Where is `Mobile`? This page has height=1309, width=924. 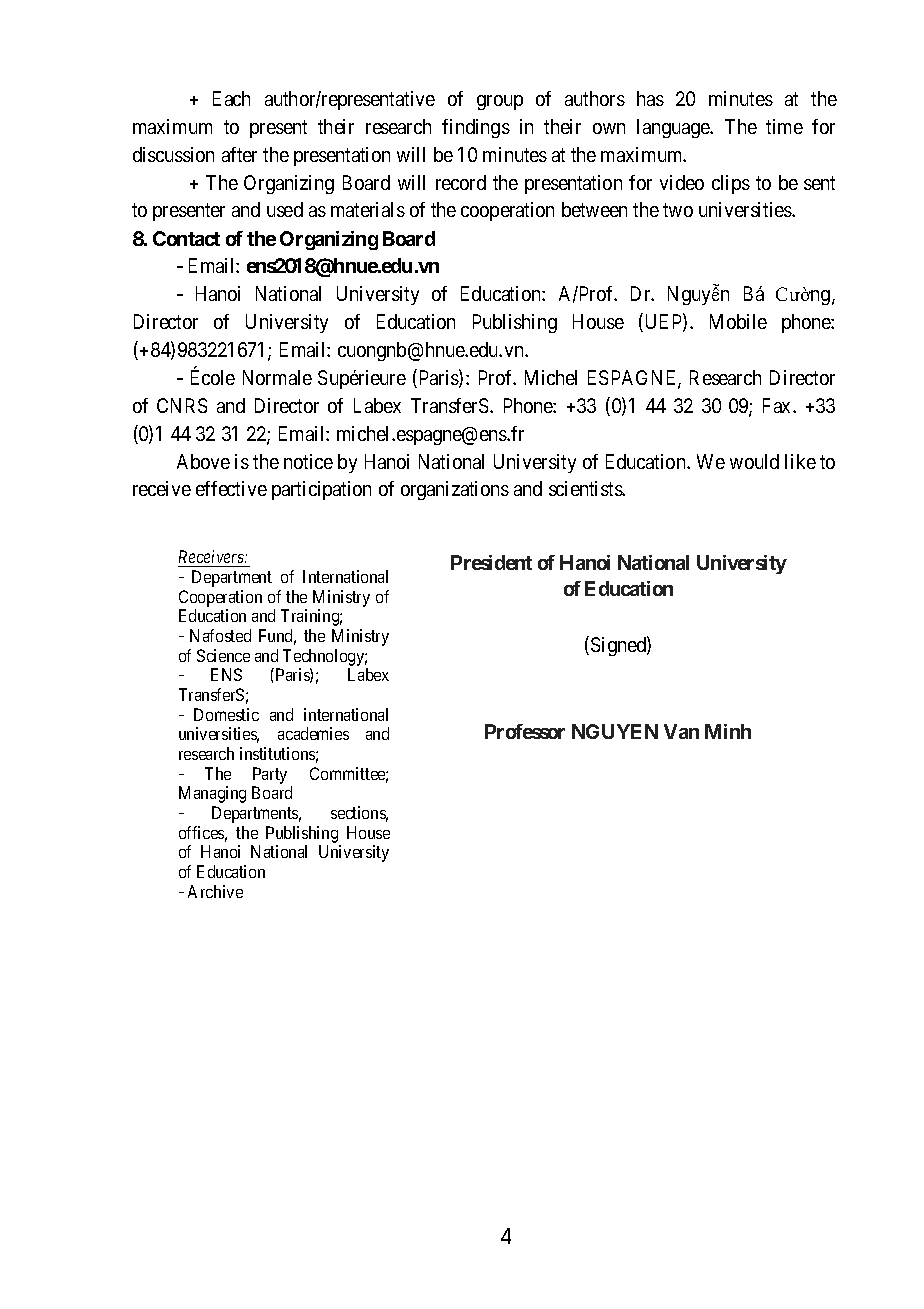 Mobile is located at coordinates (738, 321).
